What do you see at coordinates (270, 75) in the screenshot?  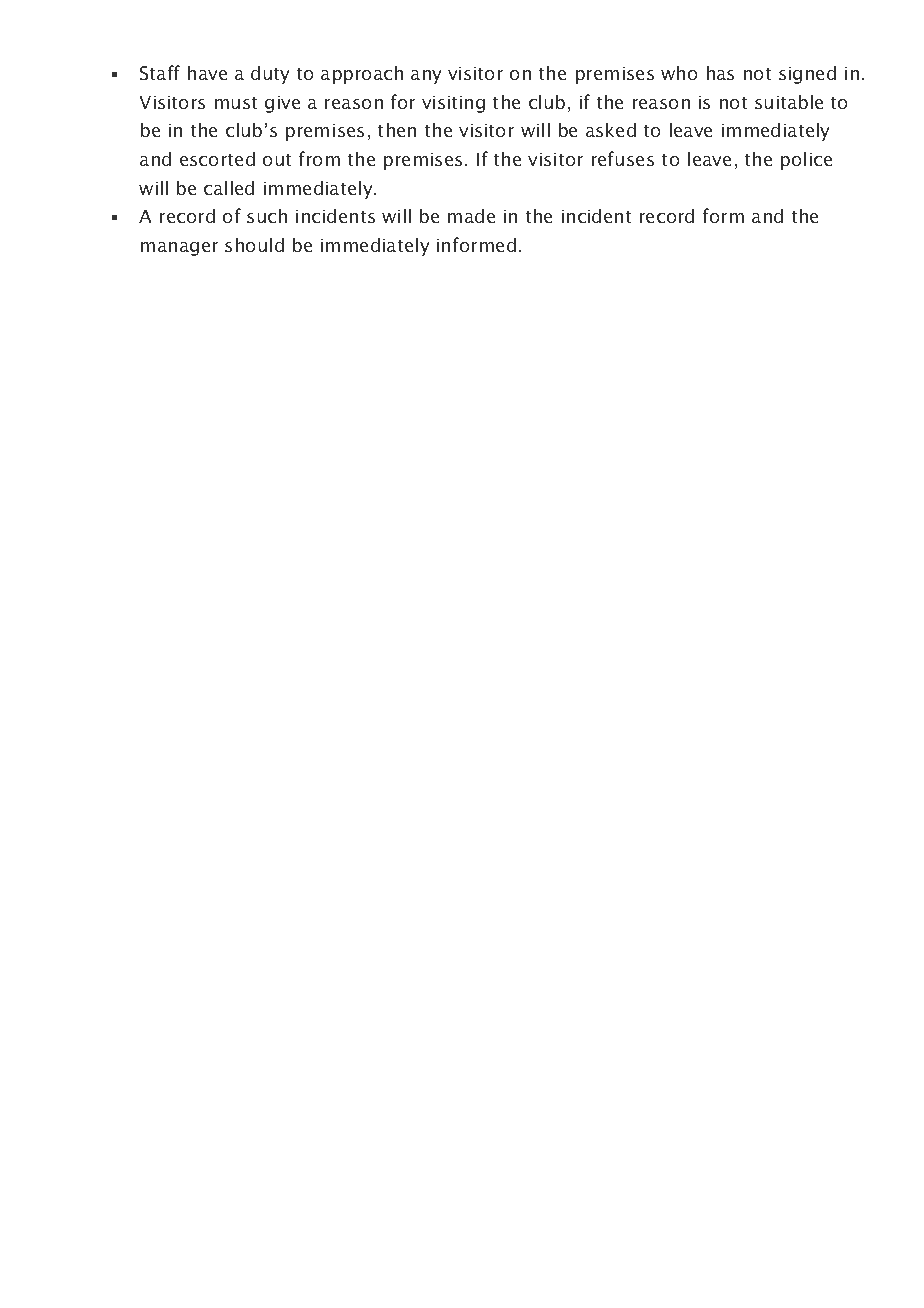 I see `duty` at bounding box center [270, 75].
